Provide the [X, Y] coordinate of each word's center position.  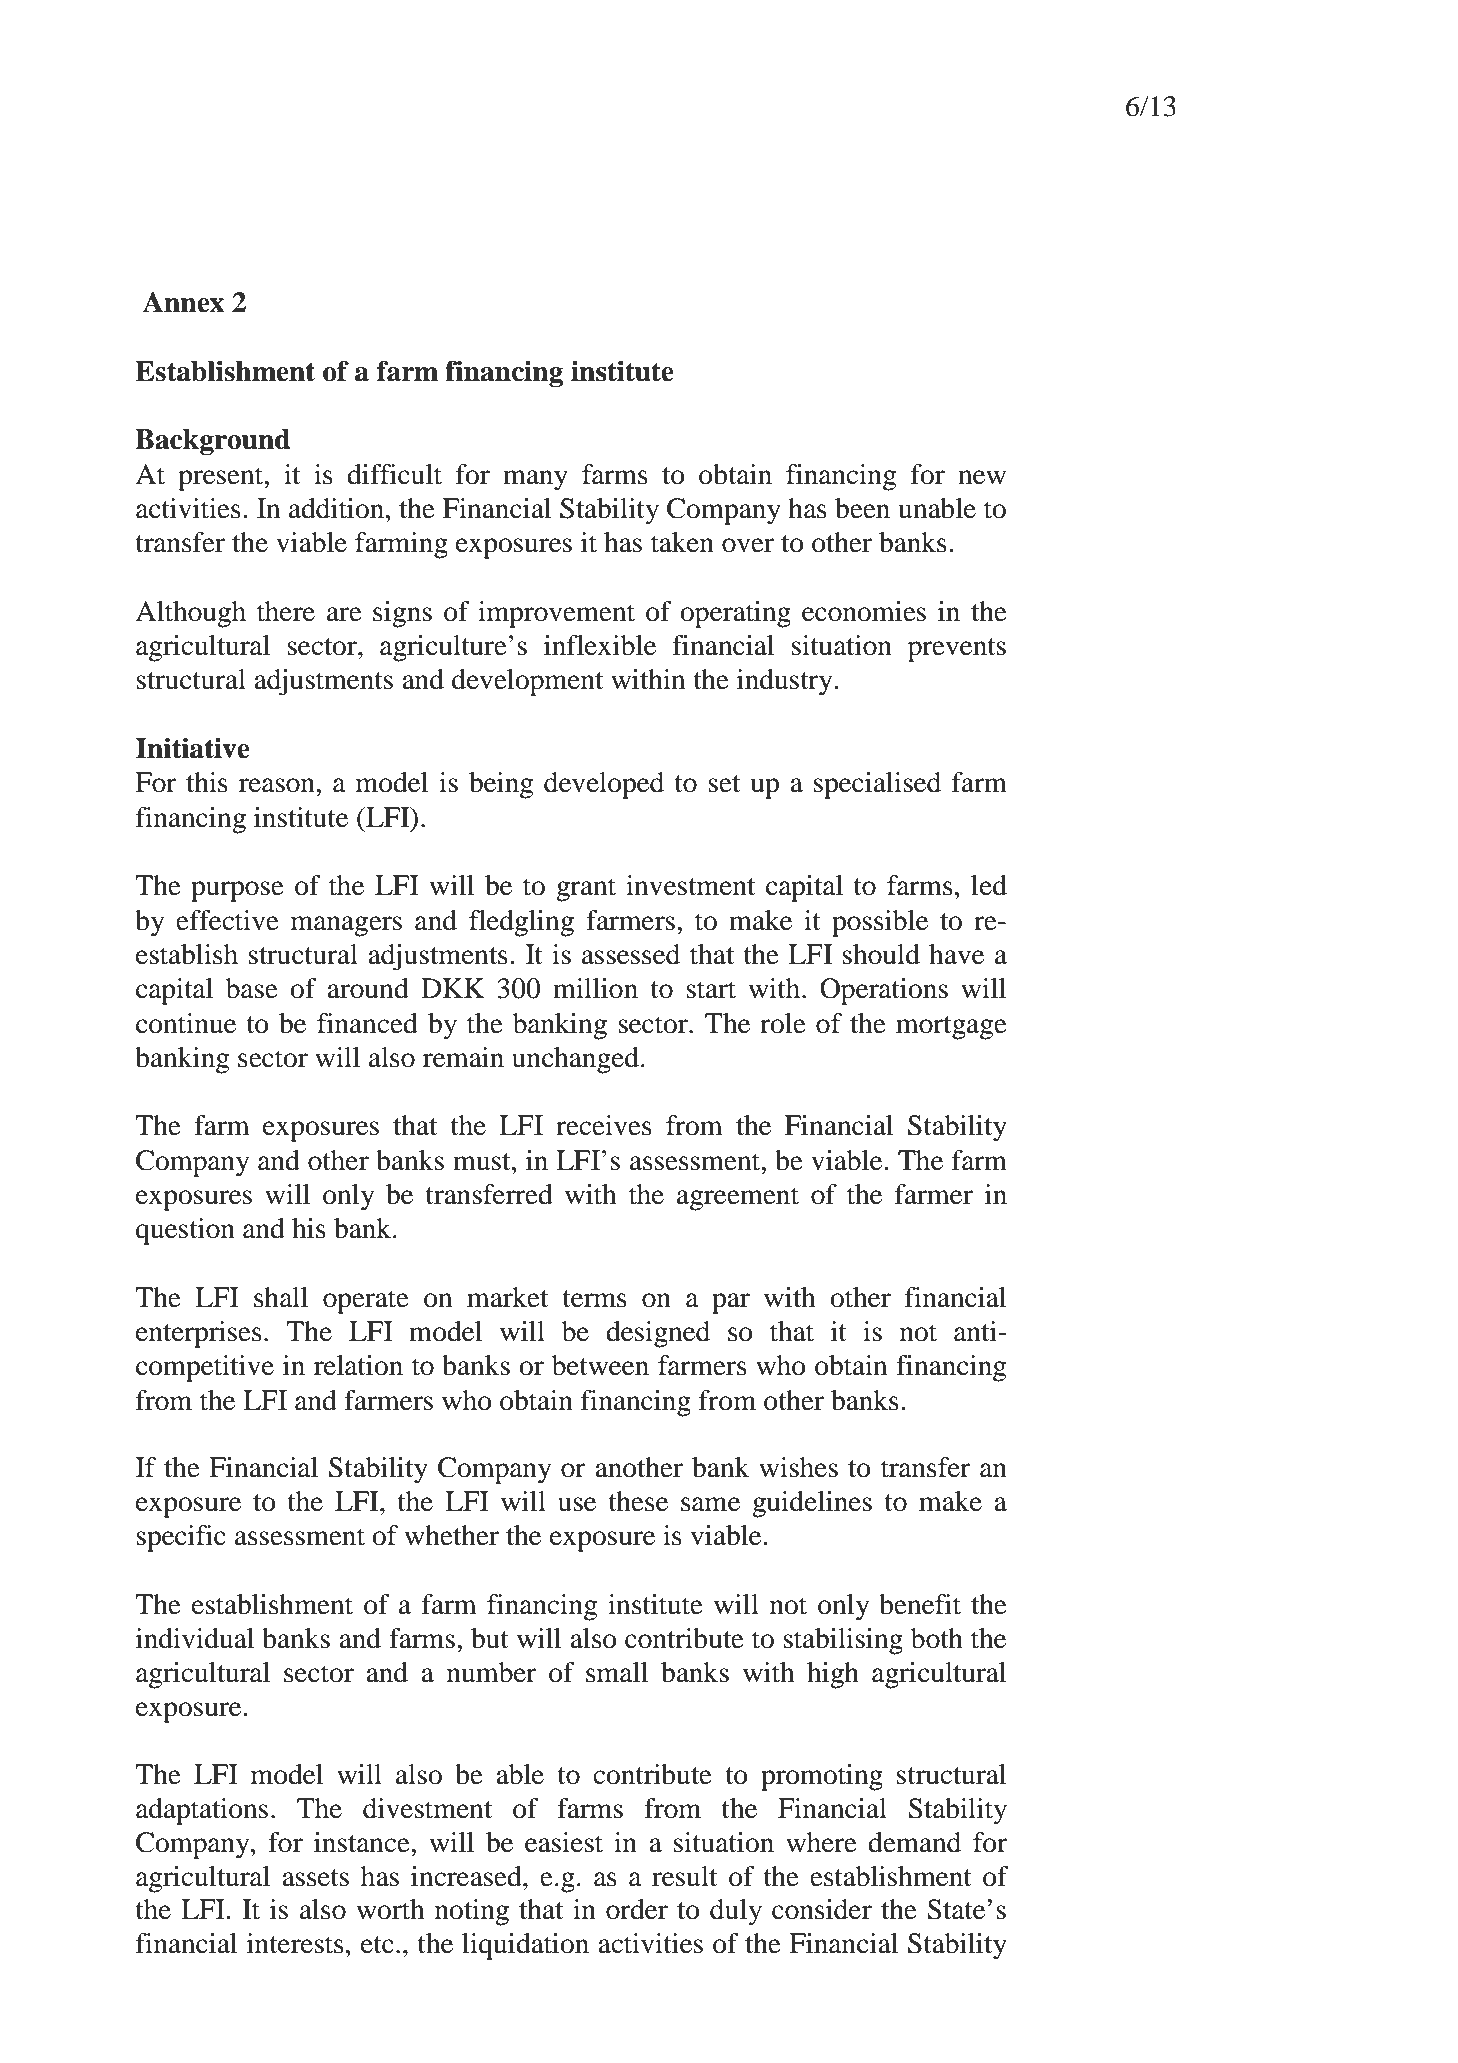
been [862, 508]
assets [315, 1878]
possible [880, 923]
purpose [237, 891]
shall [281, 1297]
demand [914, 1842]
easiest [564, 1842]
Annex [183, 302]
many [535, 480]
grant [586, 890]
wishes [798, 1467]
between [600, 1365]
